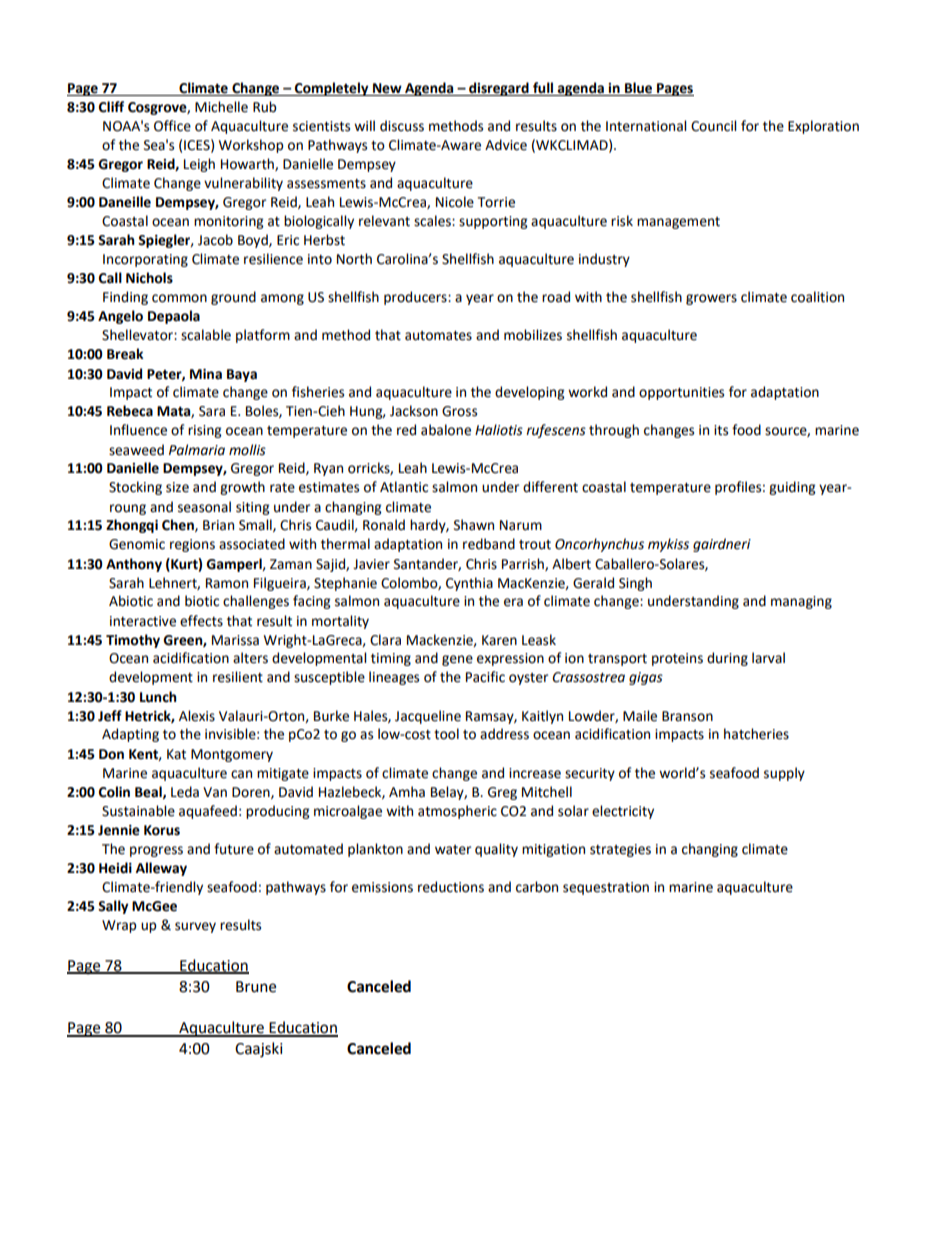 Image resolution: width=952 pixels, height=1233 pixels. Describe the element at coordinates (204, 507) in the screenshot. I see `seasonal` at that location.
